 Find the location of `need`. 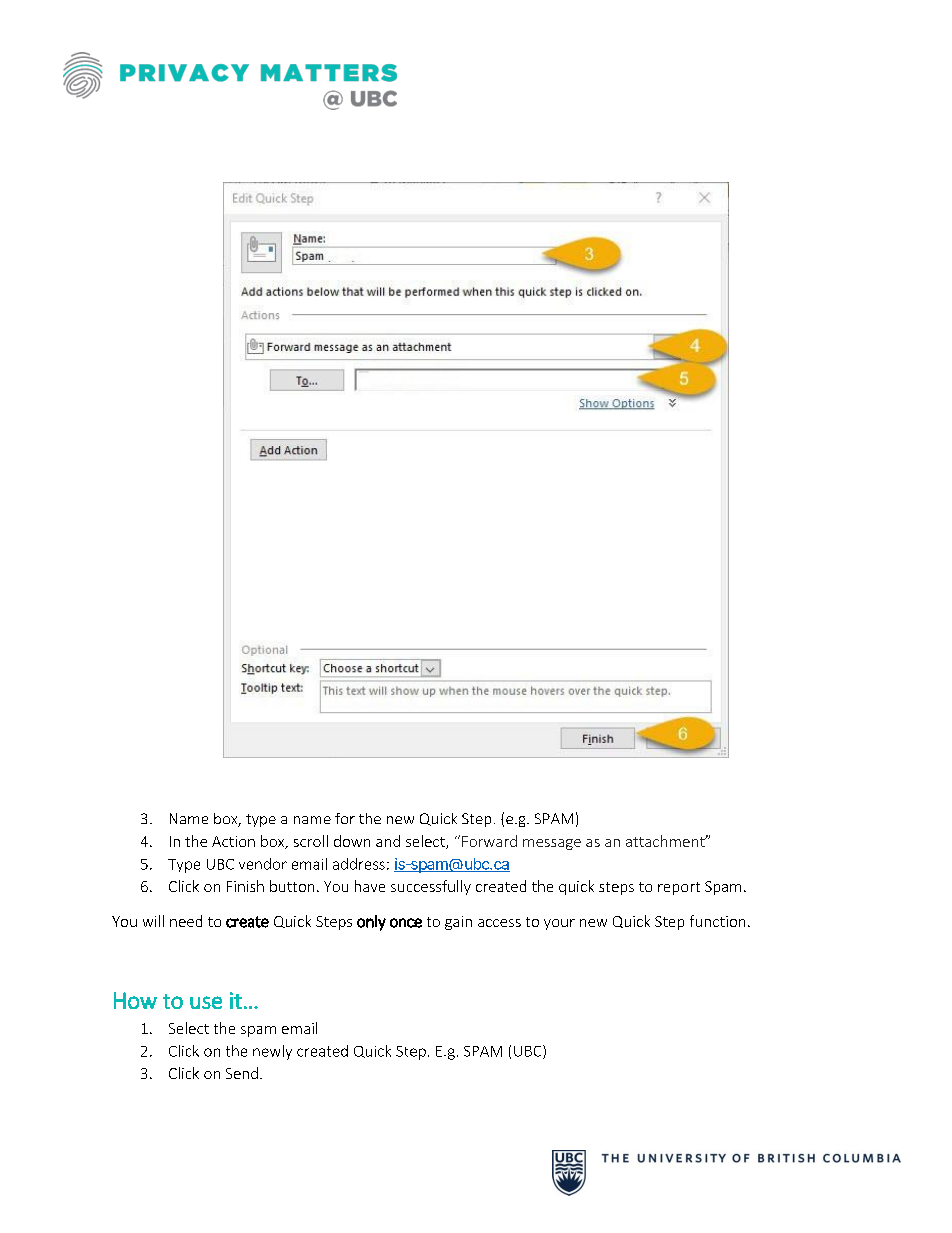

need is located at coordinates (186, 921).
